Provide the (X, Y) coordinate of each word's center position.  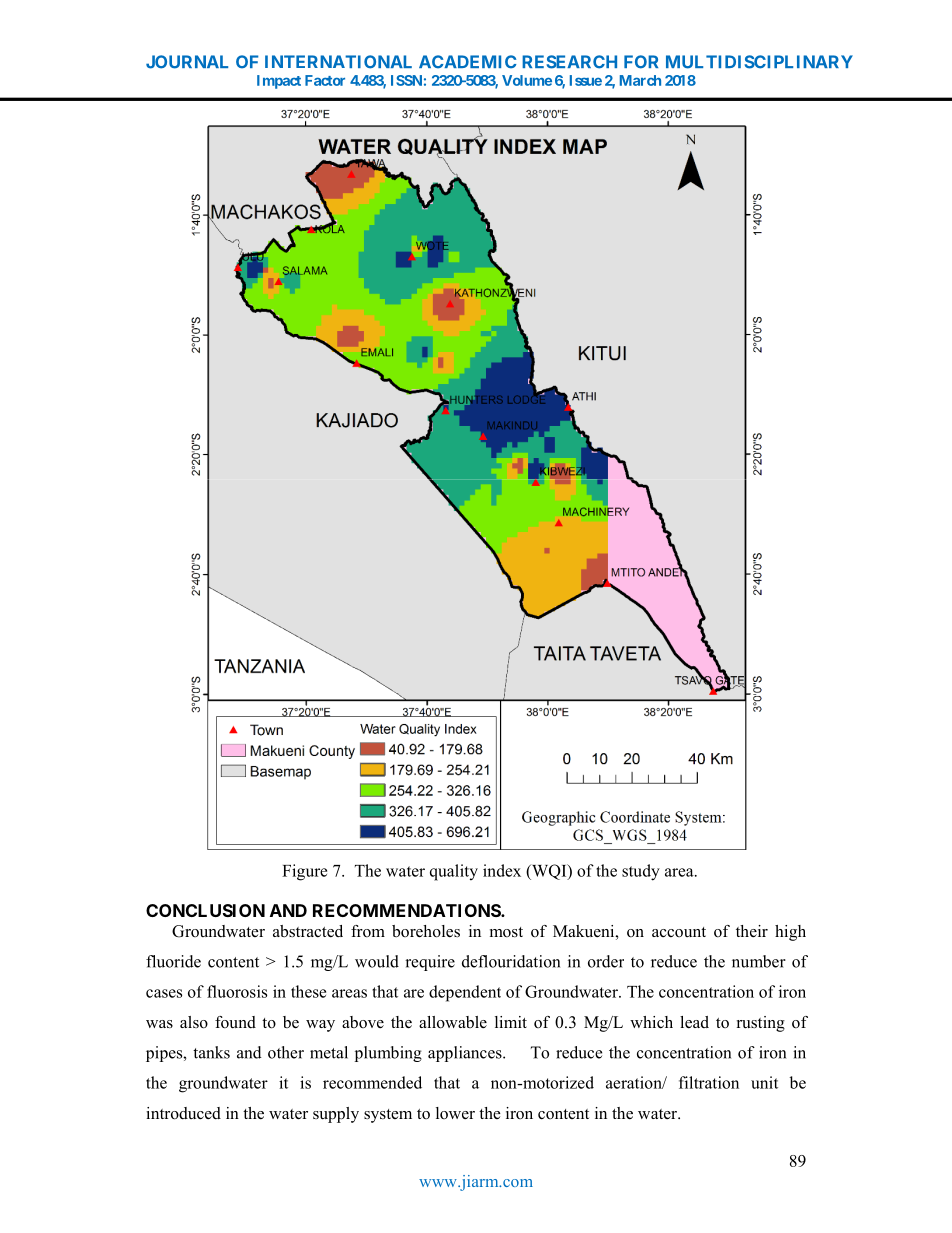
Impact (279, 82)
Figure (304, 872)
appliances (466, 1054)
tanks (211, 1052)
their (752, 931)
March (640, 80)
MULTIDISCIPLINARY (759, 62)
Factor (325, 80)
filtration (709, 1082)
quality (454, 872)
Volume (527, 80)
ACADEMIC (467, 62)
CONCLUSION (205, 910)
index (502, 870)
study (641, 872)
